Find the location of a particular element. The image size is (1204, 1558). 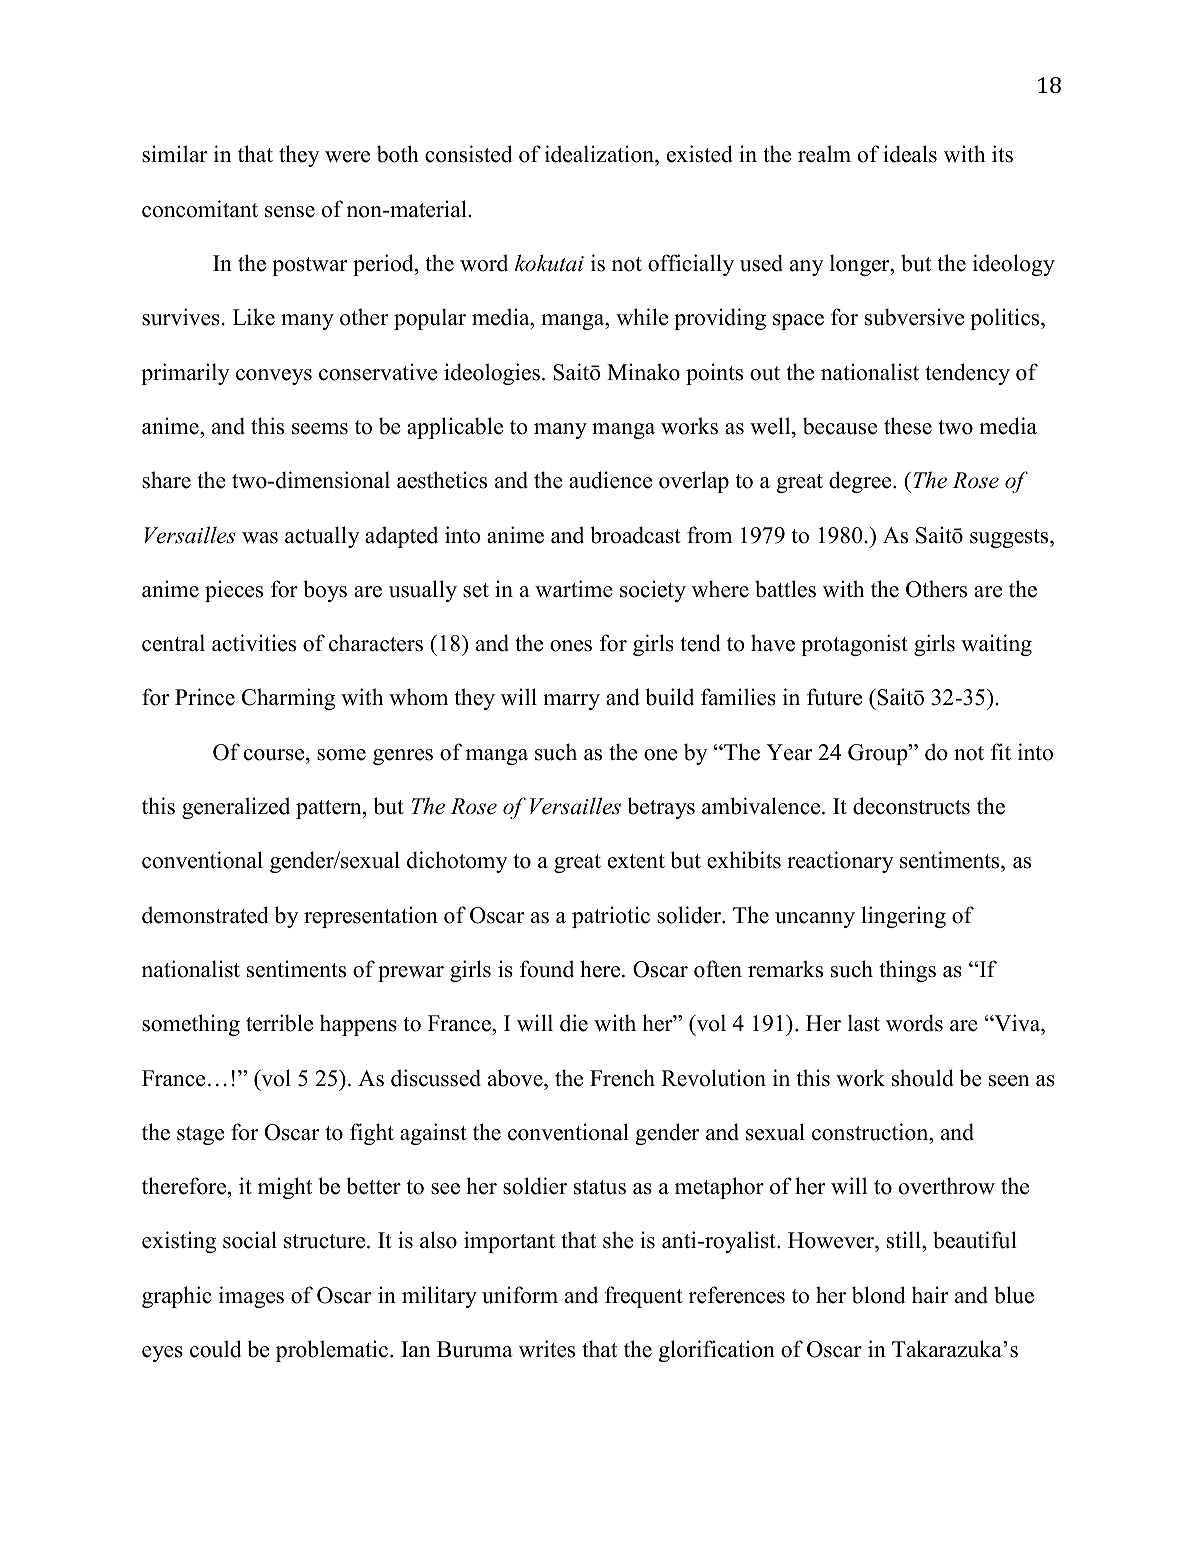

sense is located at coordinates (290, 212).
